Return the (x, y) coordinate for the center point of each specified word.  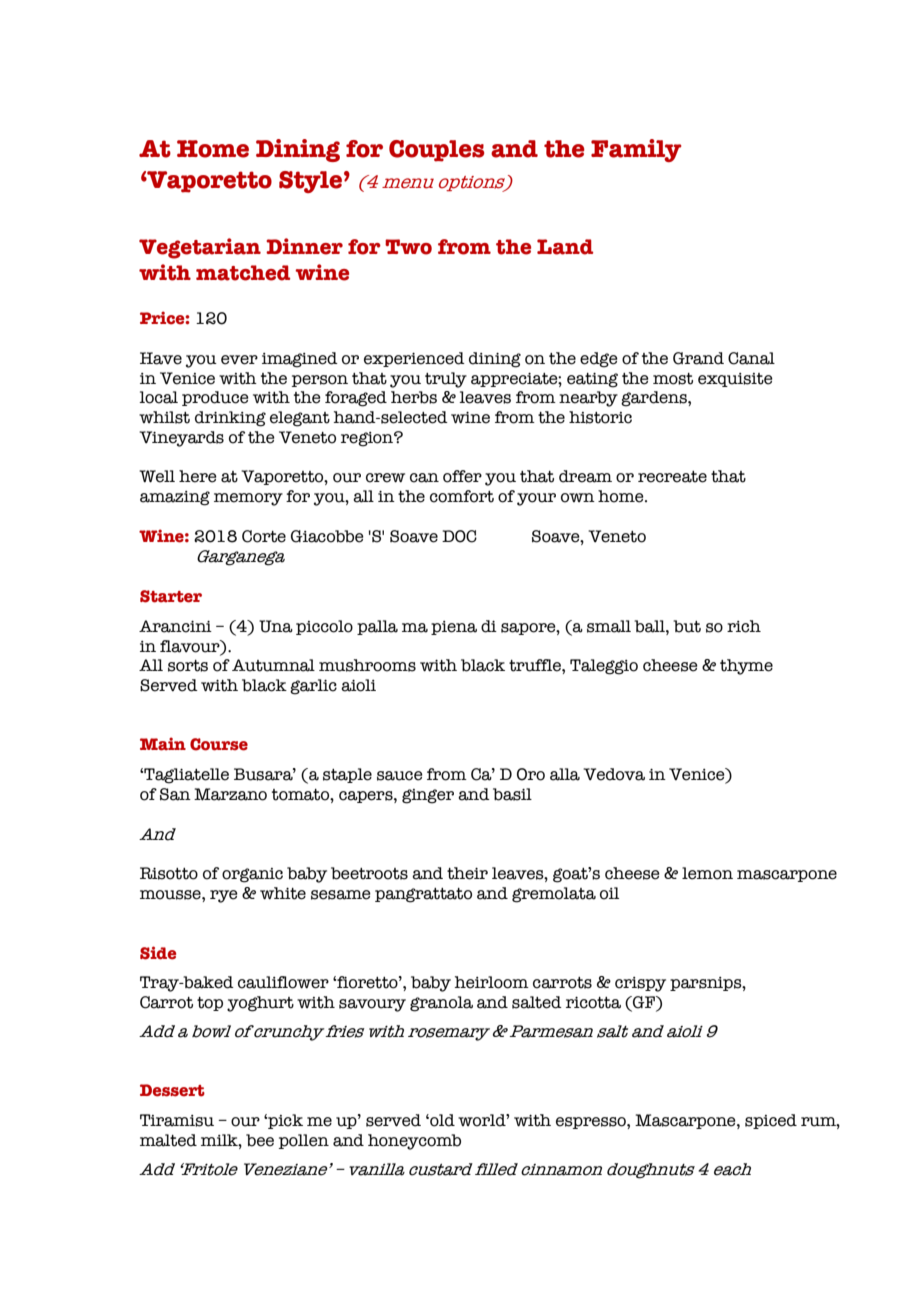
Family (636, 150)
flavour (191, 646)
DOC (459, 536)
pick (284, 1121)
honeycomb (414, 1142)
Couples (436, 151)
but (687, 626)
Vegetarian (200, 248)
